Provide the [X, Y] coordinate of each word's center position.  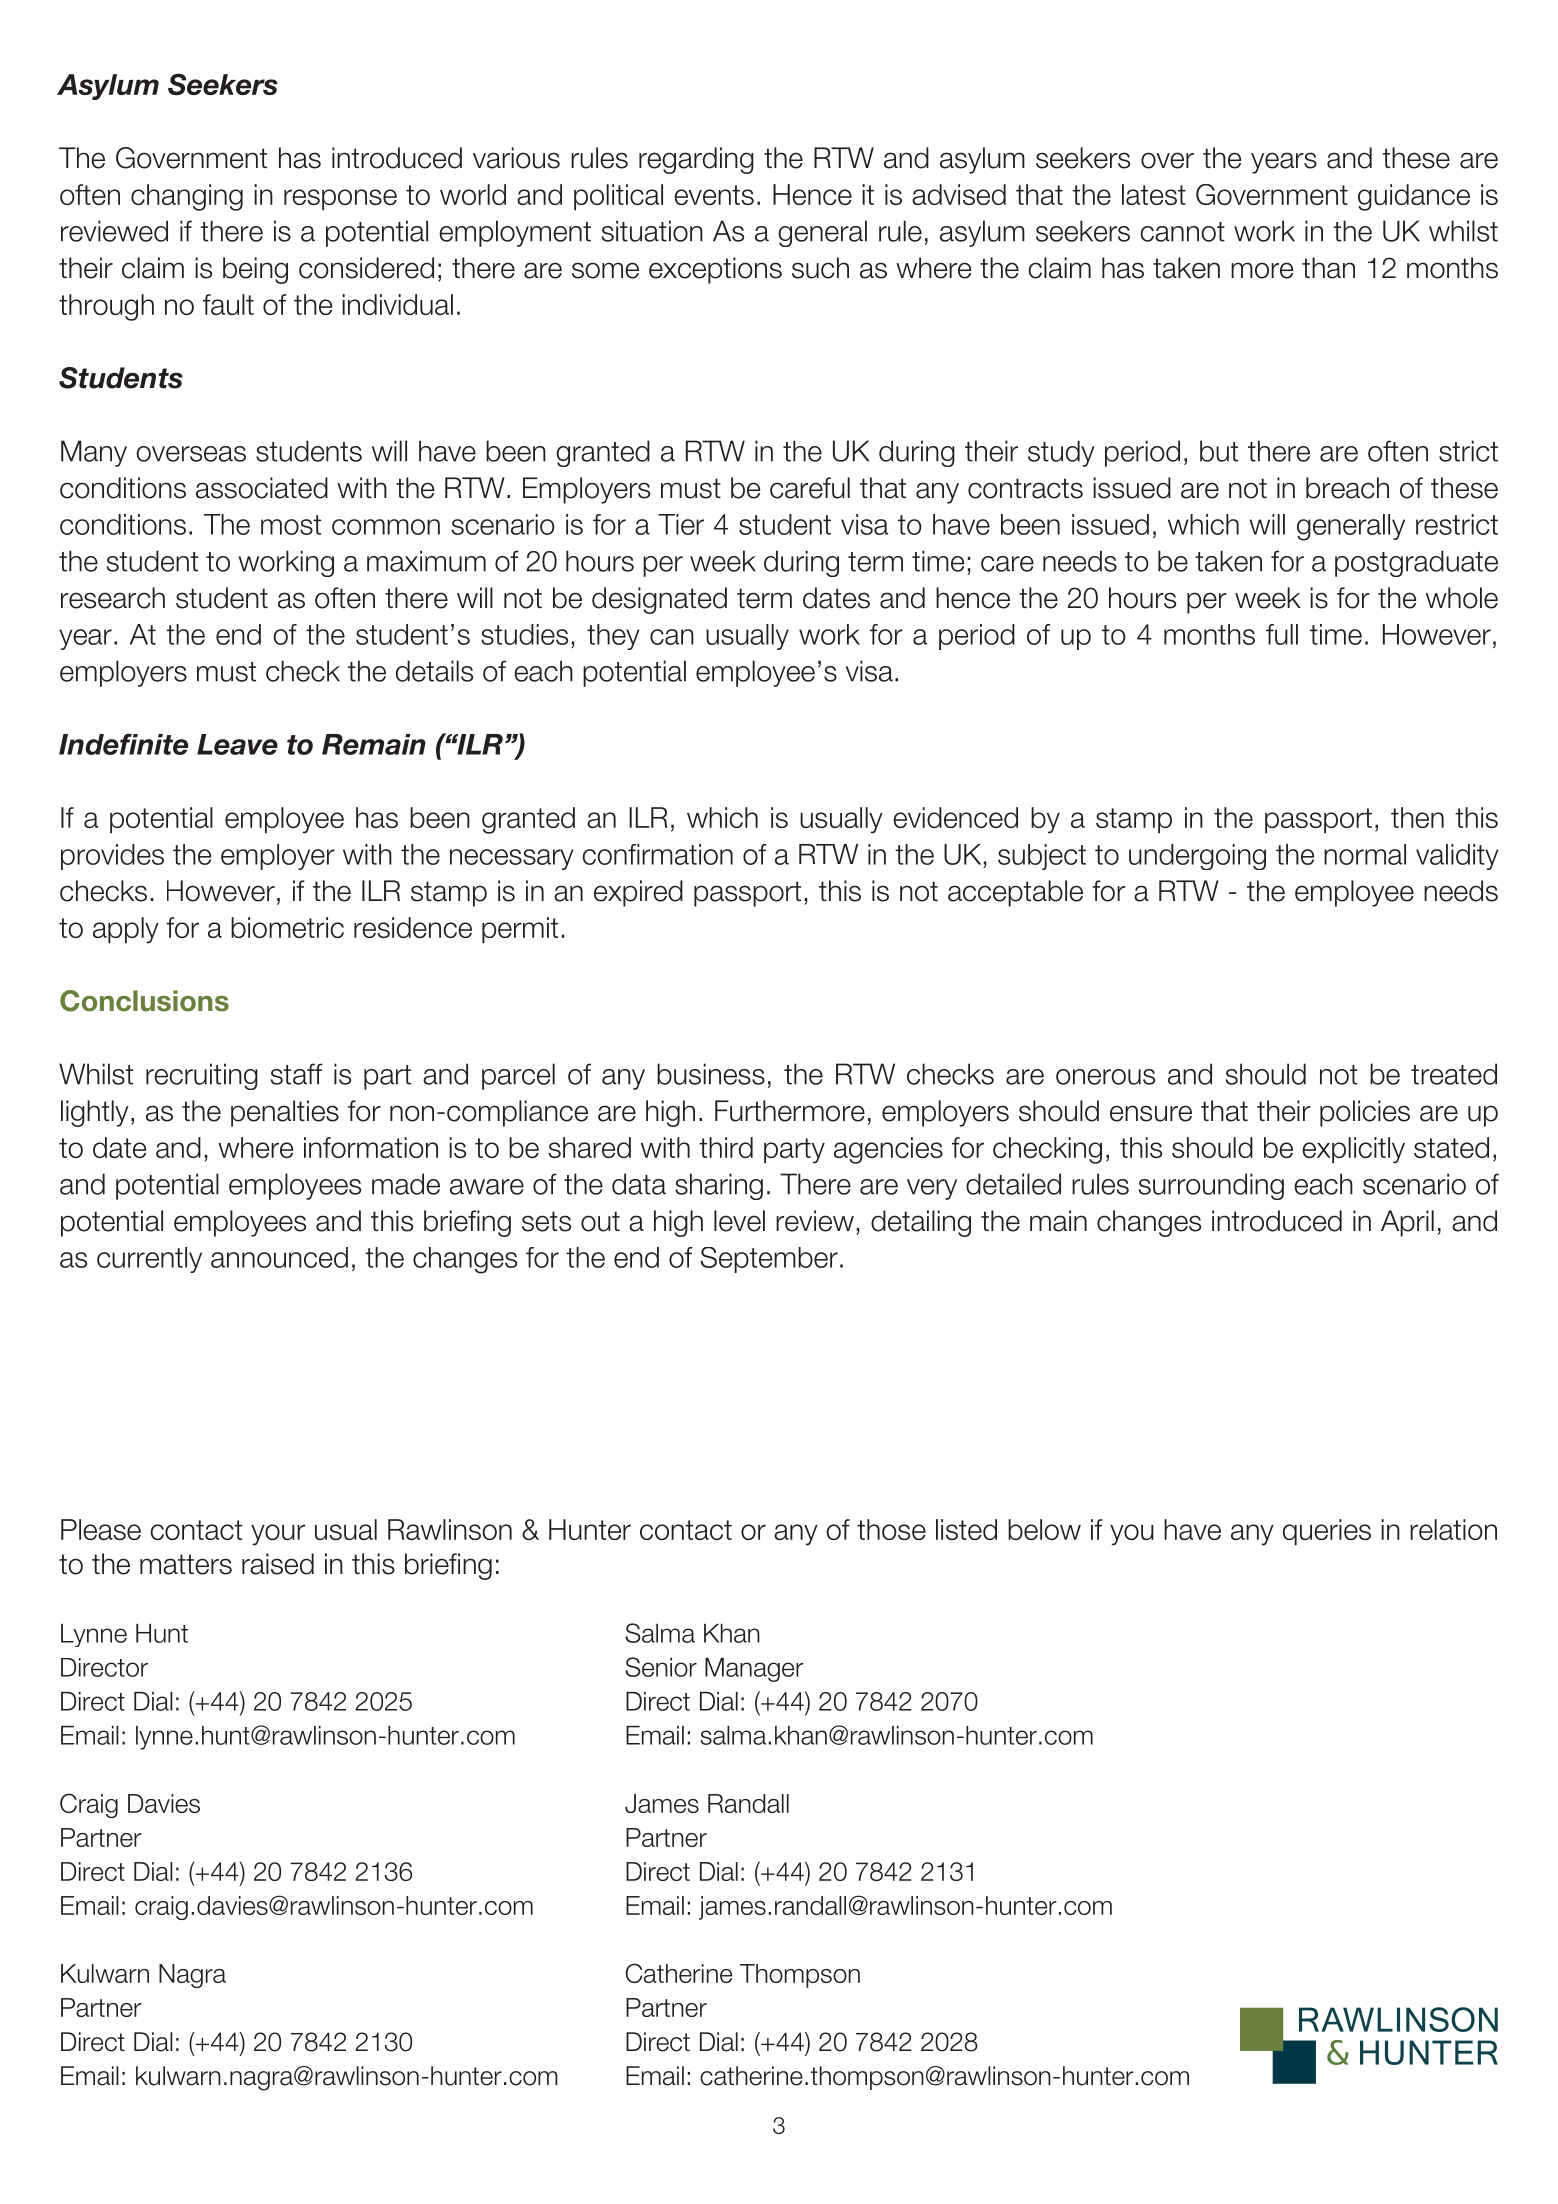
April [1407, 1223]
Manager [754, 1670]
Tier [681, 524]
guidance [1414, 197]
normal [1365, 854]
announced [279, 1257]
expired [638, 893]
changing [187, 197]
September [769, 1260]
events [714, 195]
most [291, 525]
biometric [287, 927]
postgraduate [1416, 563]
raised [278, 1564]
